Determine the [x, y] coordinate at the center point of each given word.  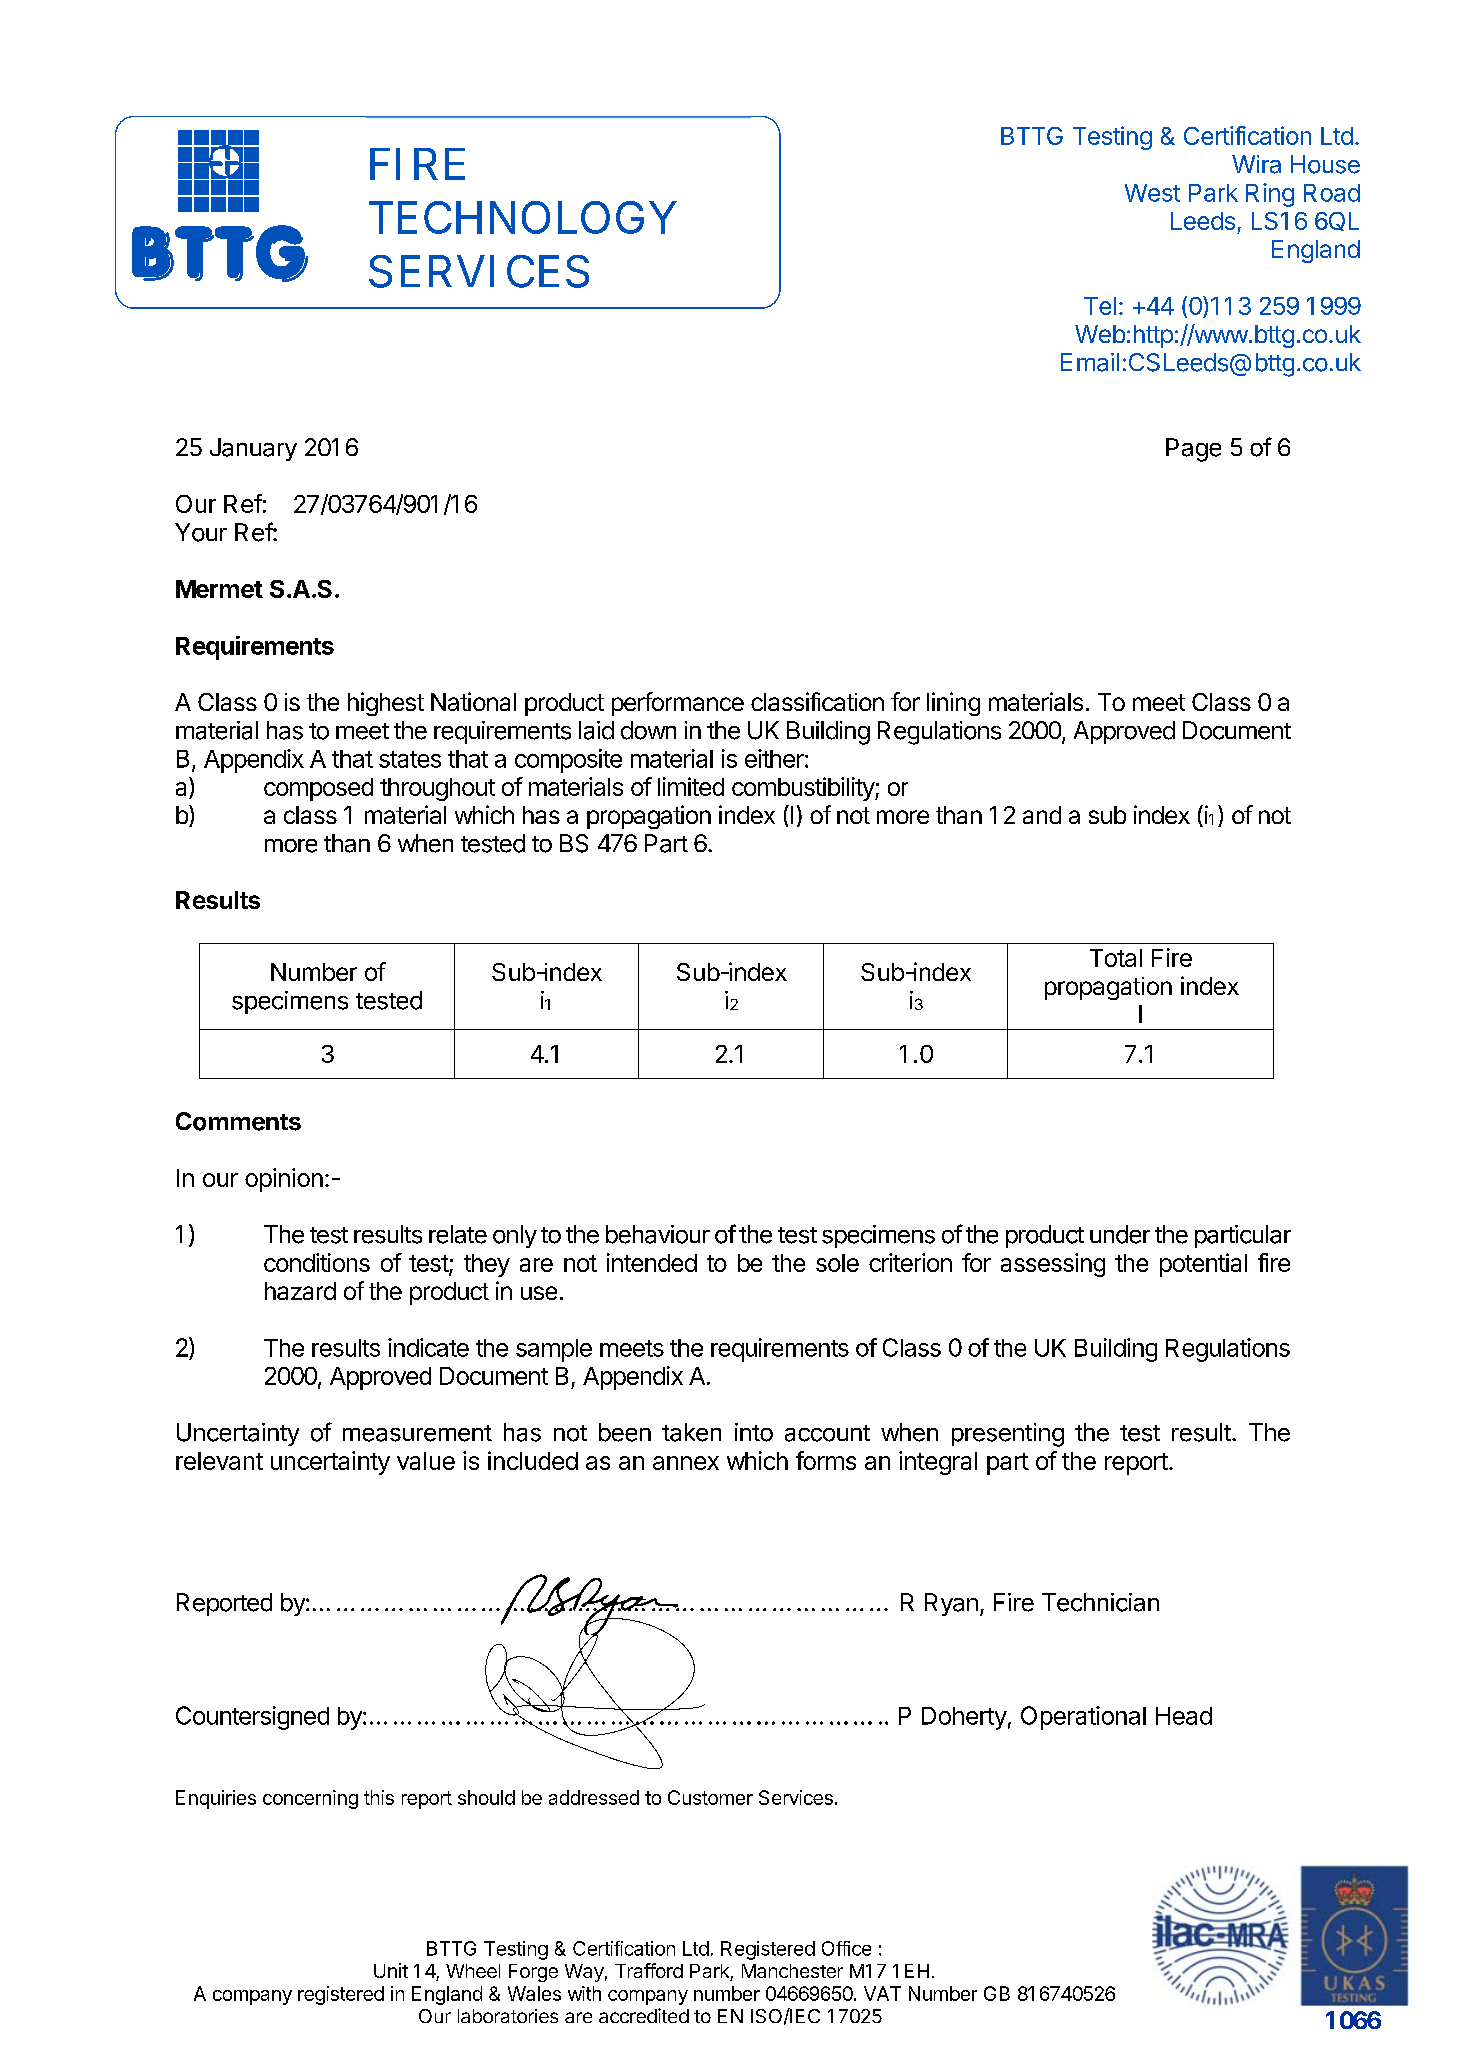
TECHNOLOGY [523, 217]
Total [1116, 958]
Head [1184, 1716]
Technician [1100, 1602]
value [426, 1461]
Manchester [792, 1971]
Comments [238, 1121]
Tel [1100, 306]
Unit [391, 1970]
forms [826, 1460]
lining [953, 704]
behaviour [658, 1234]
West [1152, 193]
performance [678, 704]
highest [386, 704]
